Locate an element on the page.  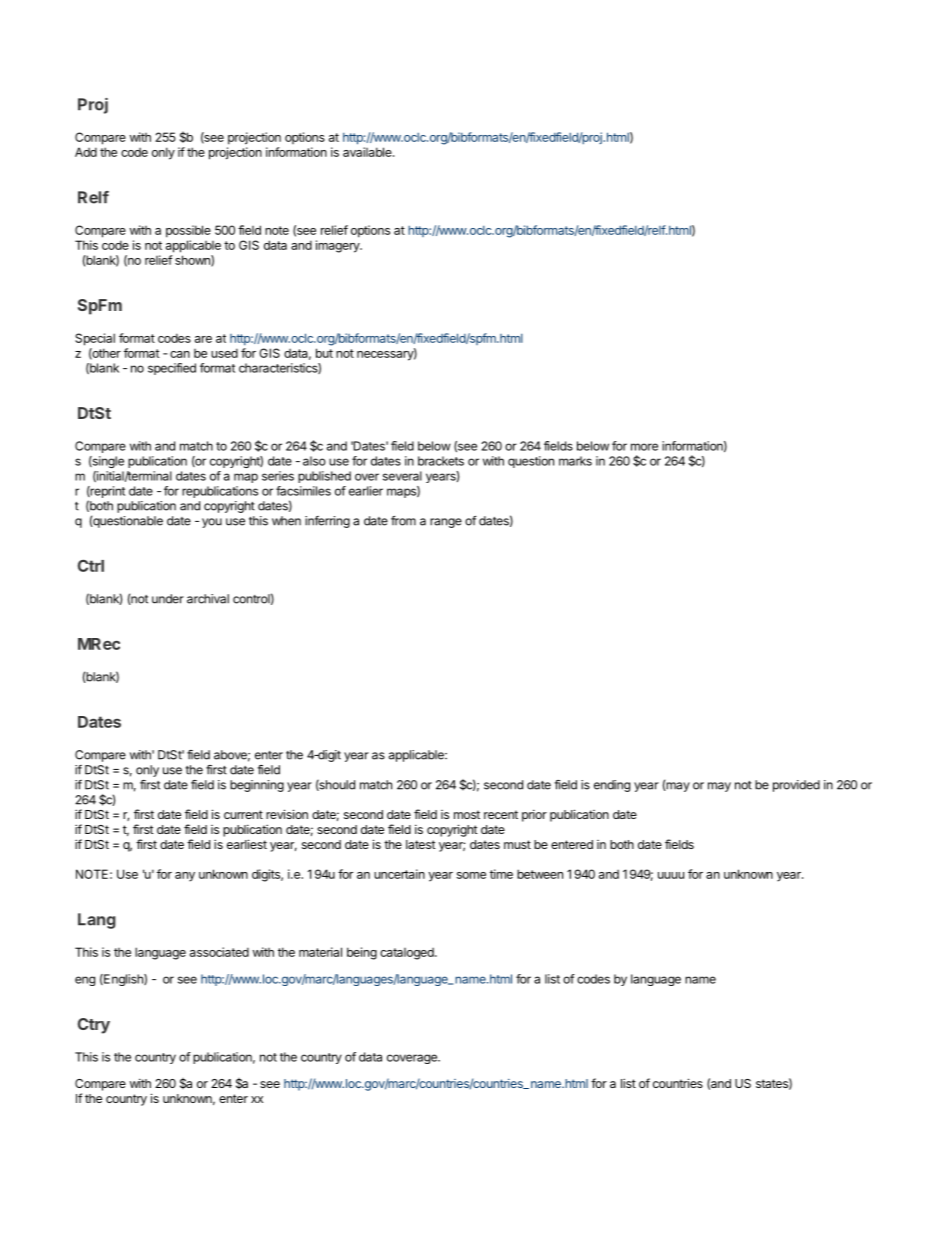
Add is located at coordinates (86, 152).
